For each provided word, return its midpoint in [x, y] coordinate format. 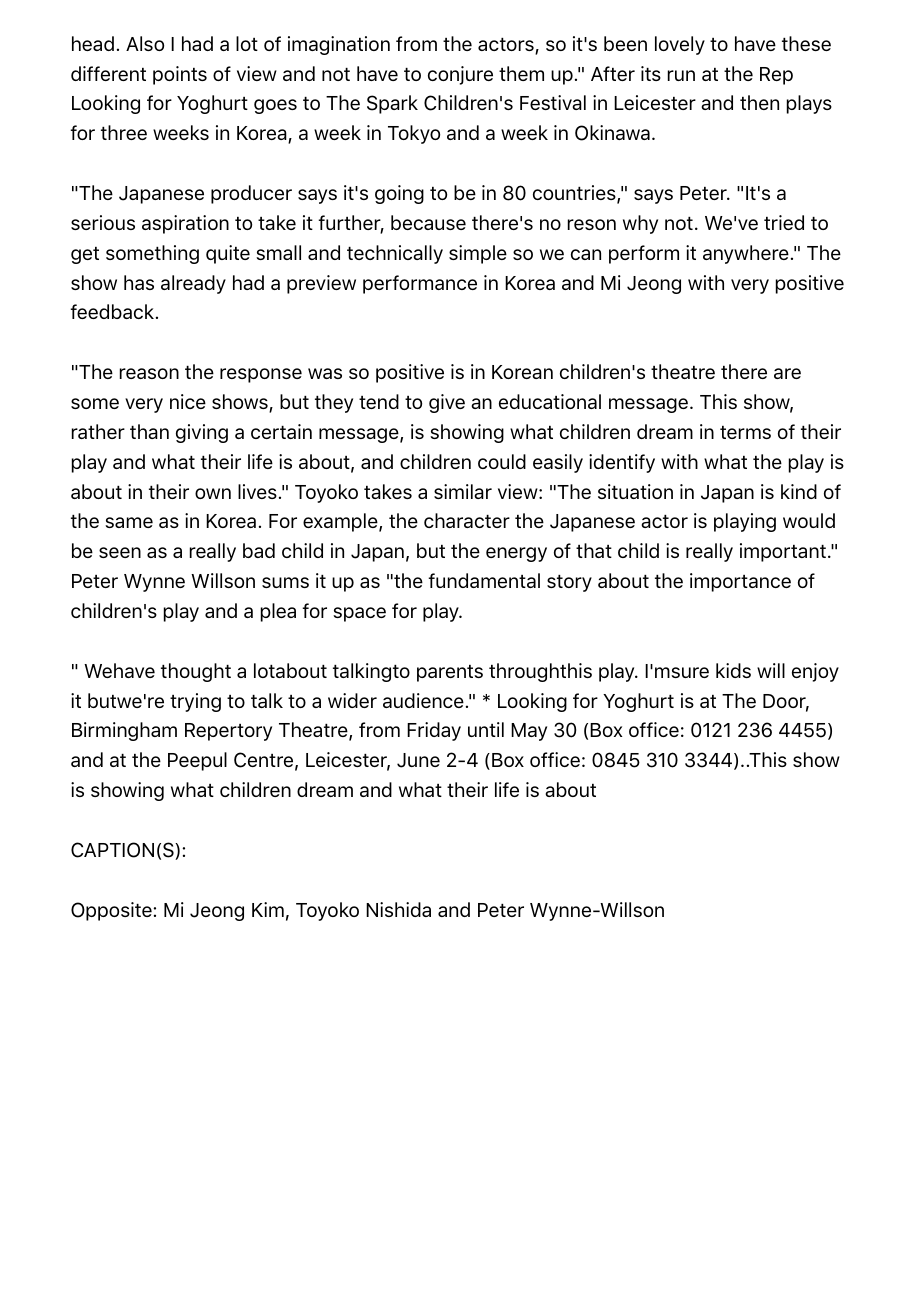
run [681, 75]
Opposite [112, 911]
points [180, 75]
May [529, 732]
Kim [268, 909]
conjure [460, 75]
